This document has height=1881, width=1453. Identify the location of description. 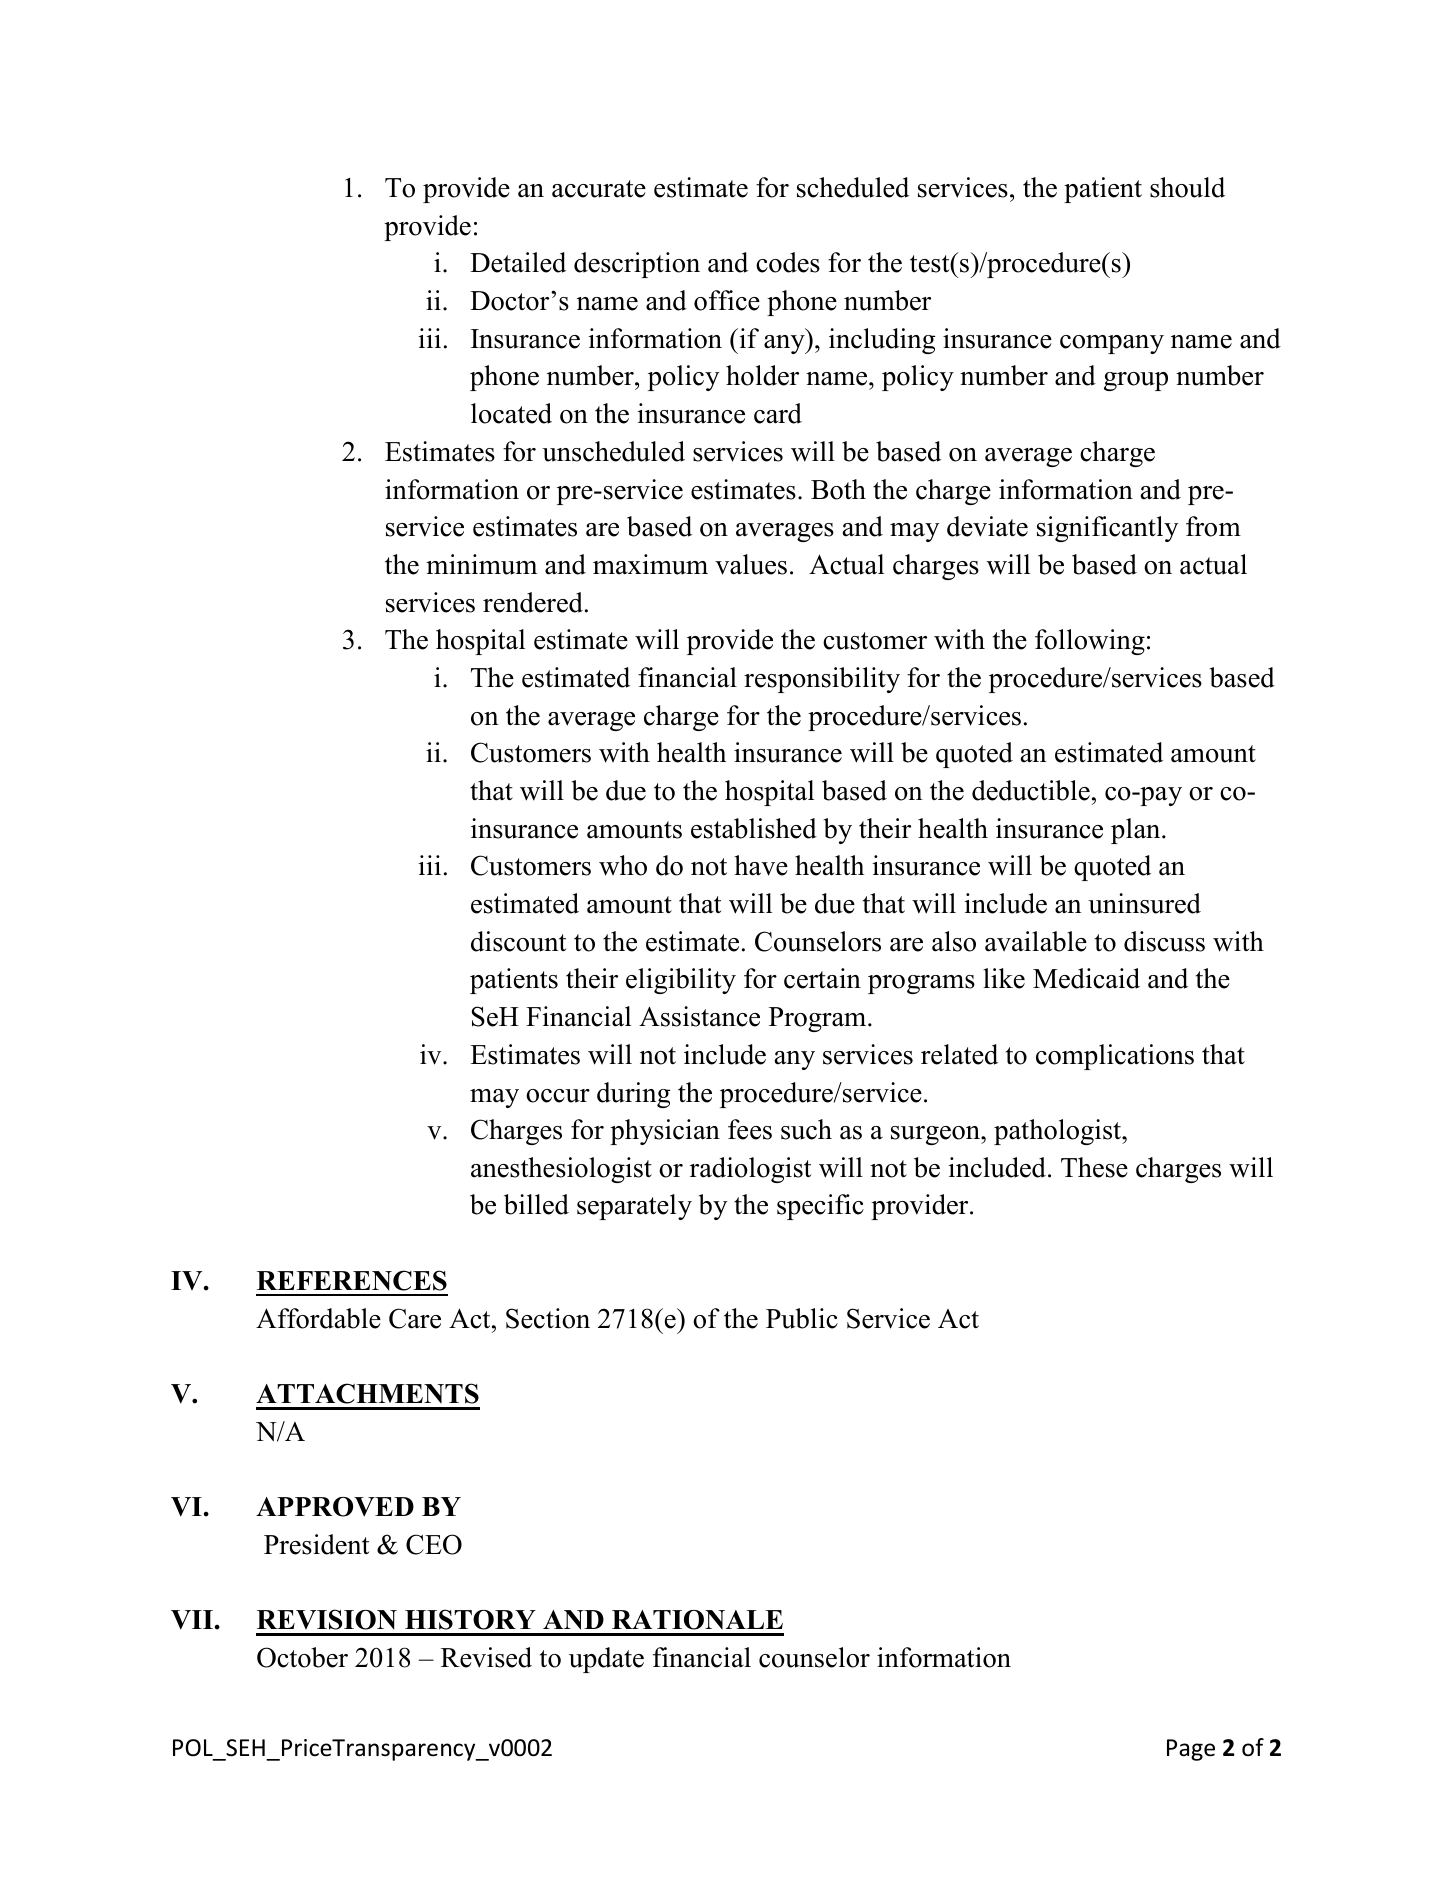
(637, 265).
